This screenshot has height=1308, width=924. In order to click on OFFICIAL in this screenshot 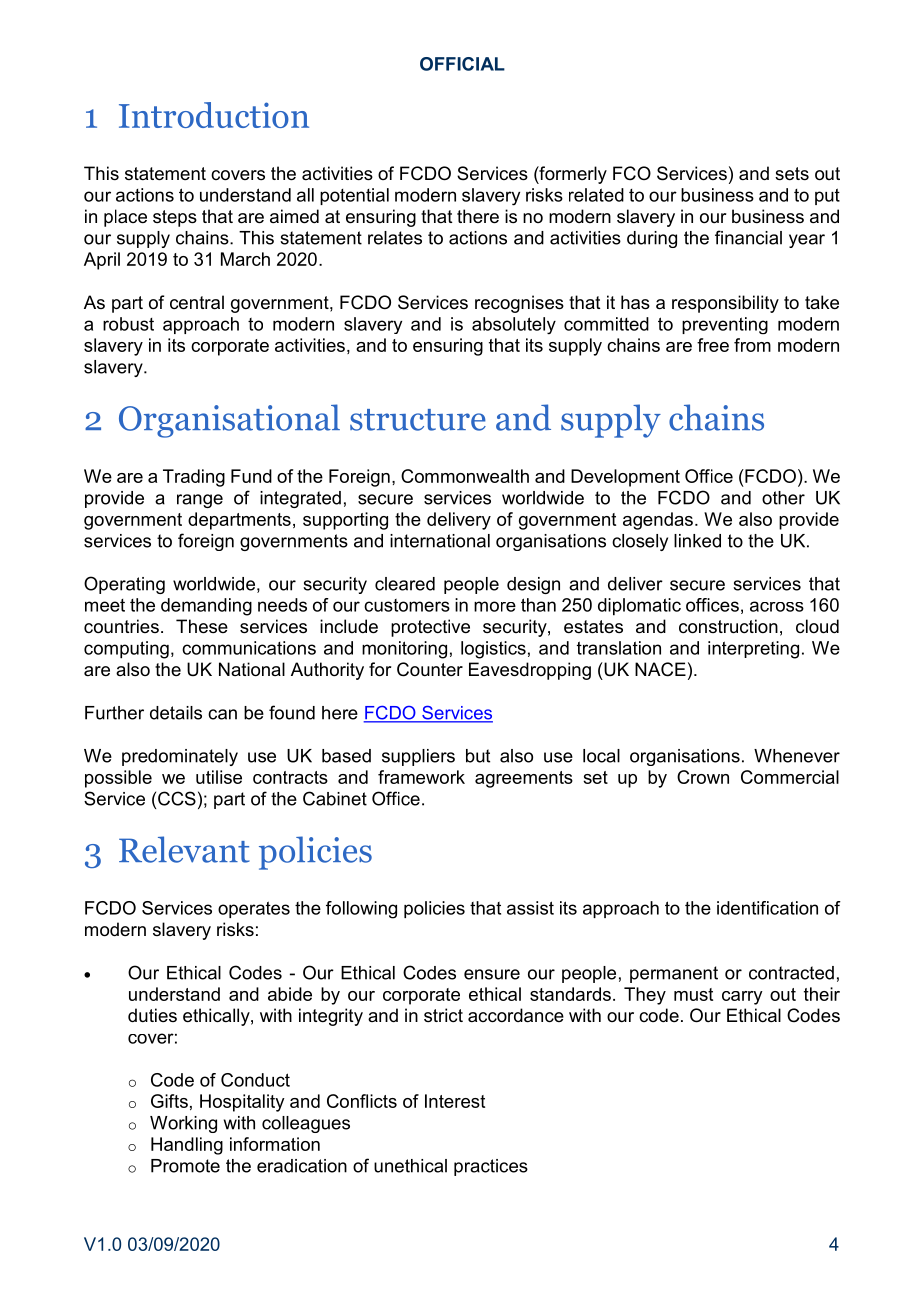, I will do `click(462, 64)`.
